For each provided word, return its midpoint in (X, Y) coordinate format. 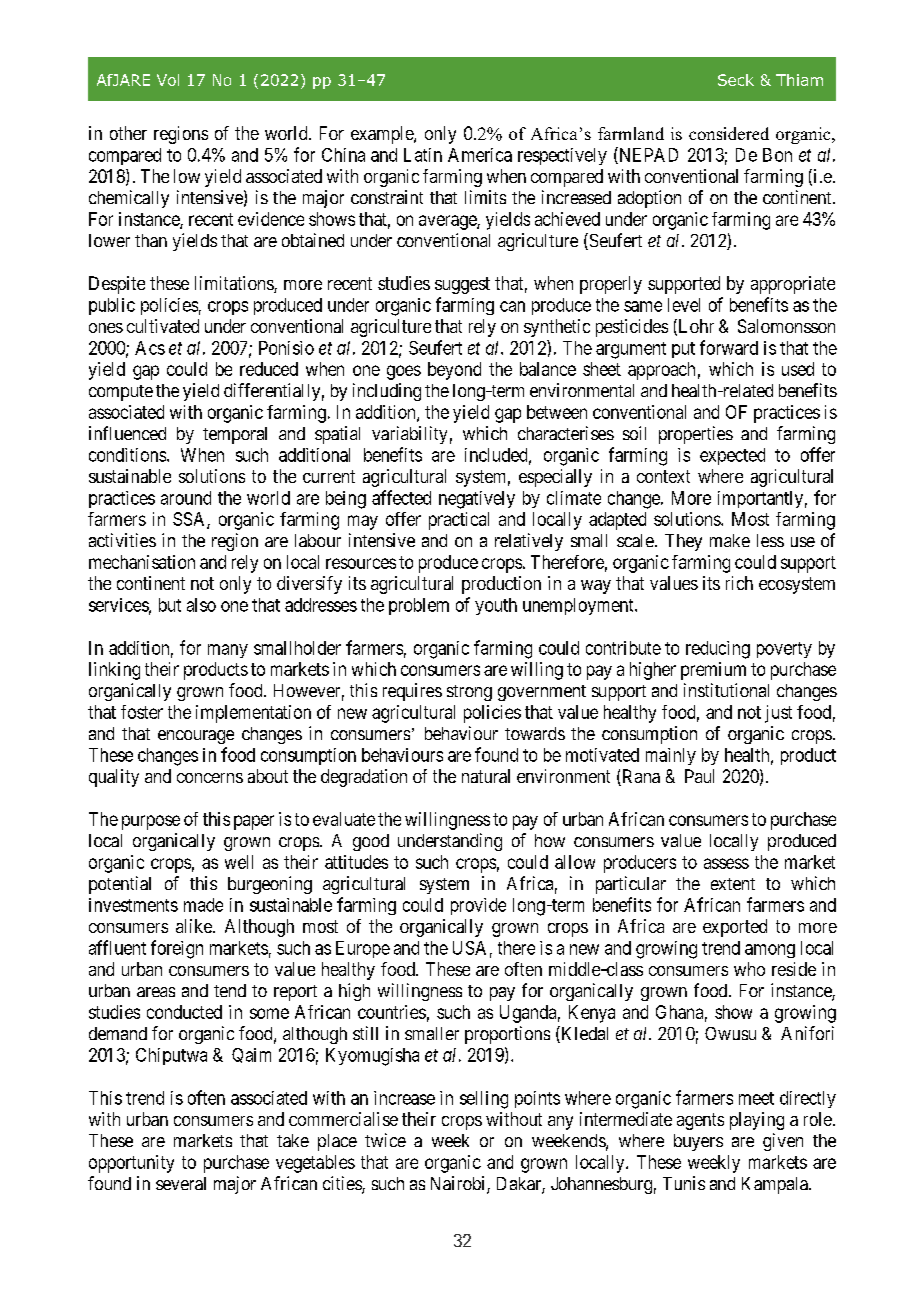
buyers (698, 1142)
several (181, 1183)
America (480, 155)
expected (732, 456)
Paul (699, 776)
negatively (477, 500)
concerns (210, 778)
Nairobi (459, 1184)
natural (486, 776)
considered (729, 133)
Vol (168, 80)
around (186, 498)
